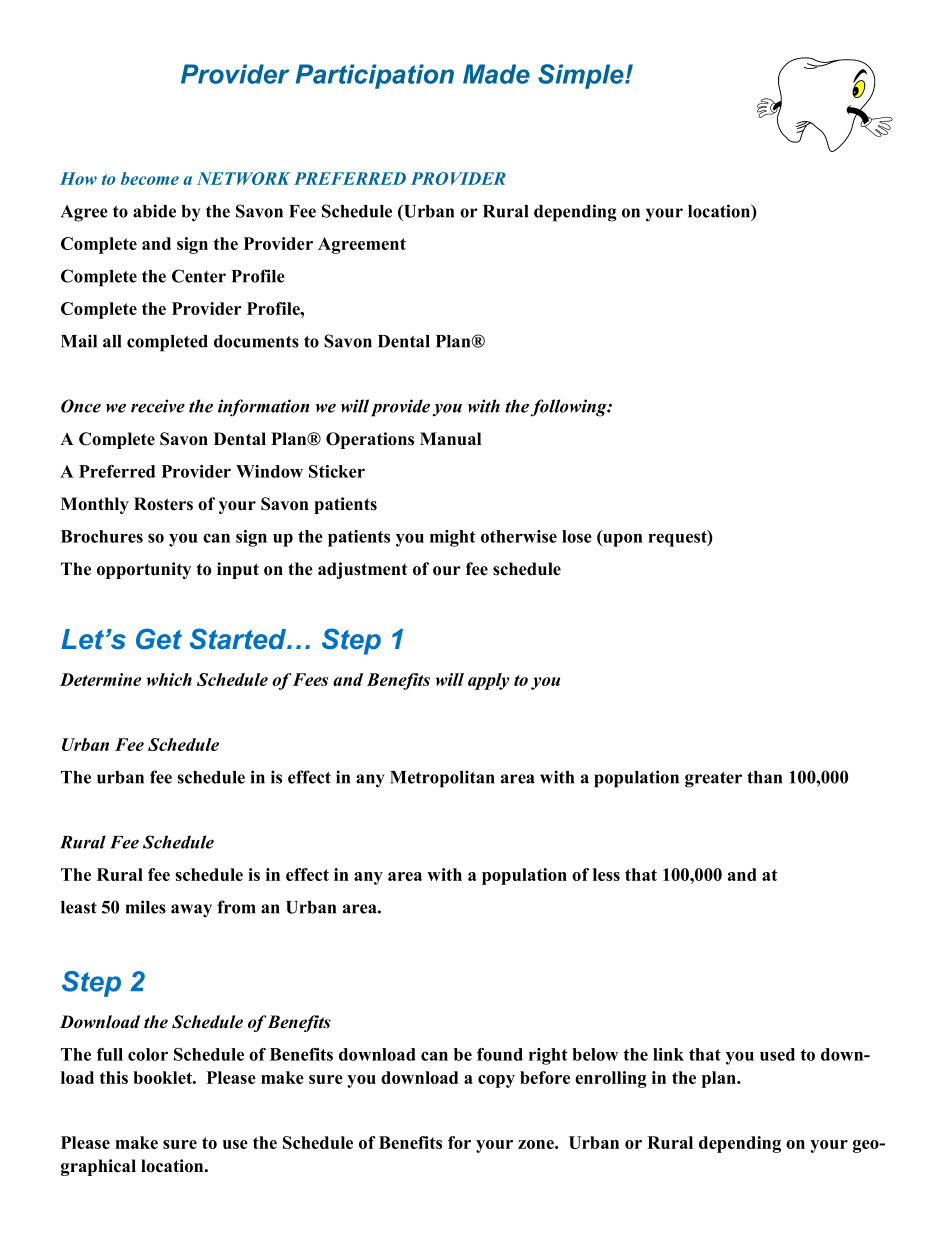  What do you see at coordinates (169, 679) in the image?
I see `which` at bounding box center [169, 679].
